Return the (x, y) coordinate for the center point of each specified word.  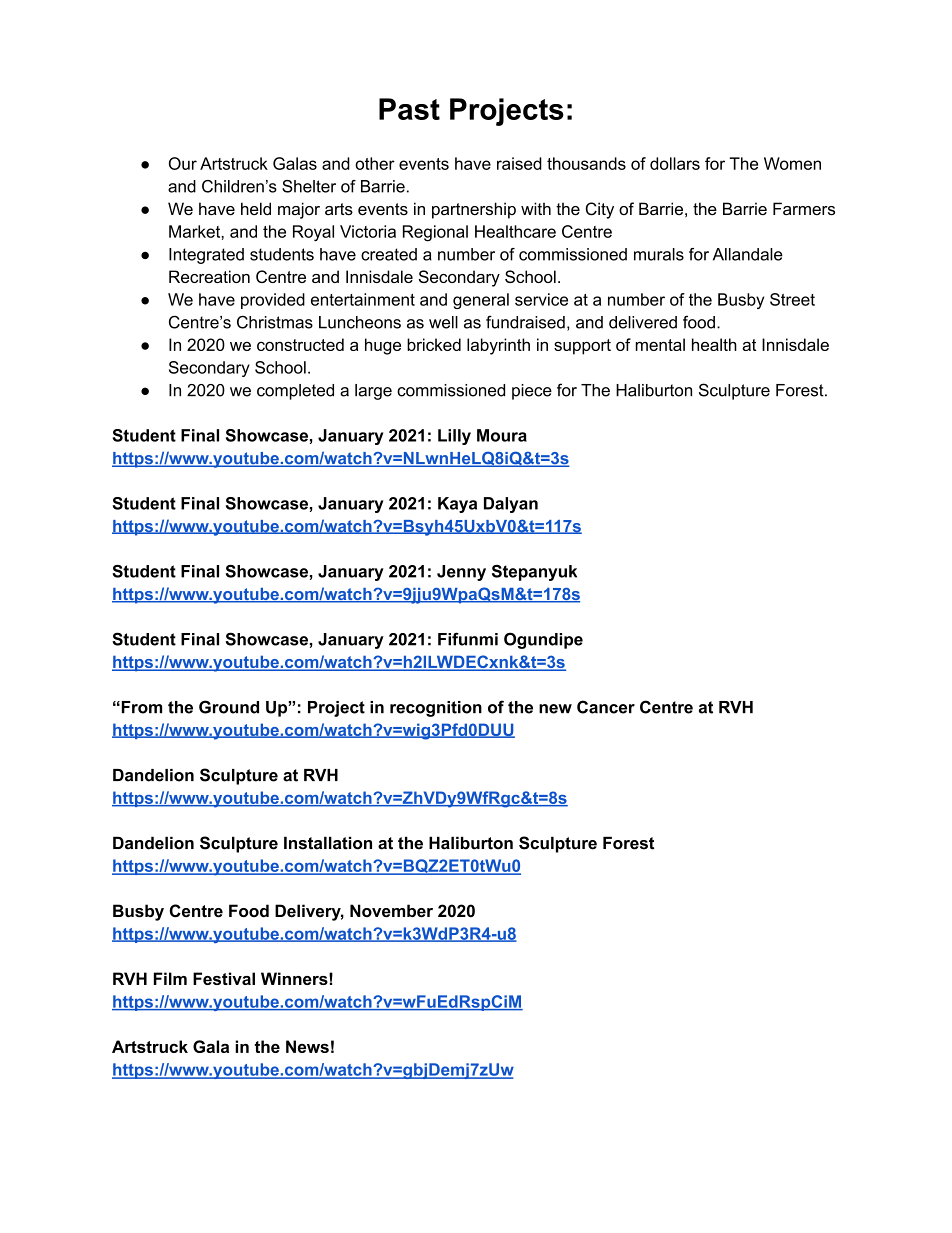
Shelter (309, 186)
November (391, 910)
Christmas (275, 322)
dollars (675, 163)
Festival (224, 978)
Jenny (461, 573)
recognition (436, 709)
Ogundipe (543, 640)
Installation (328, 843)
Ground (229, 707)
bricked (434, 344)
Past (409, 109)
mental (660, 344)
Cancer (606, 707)
